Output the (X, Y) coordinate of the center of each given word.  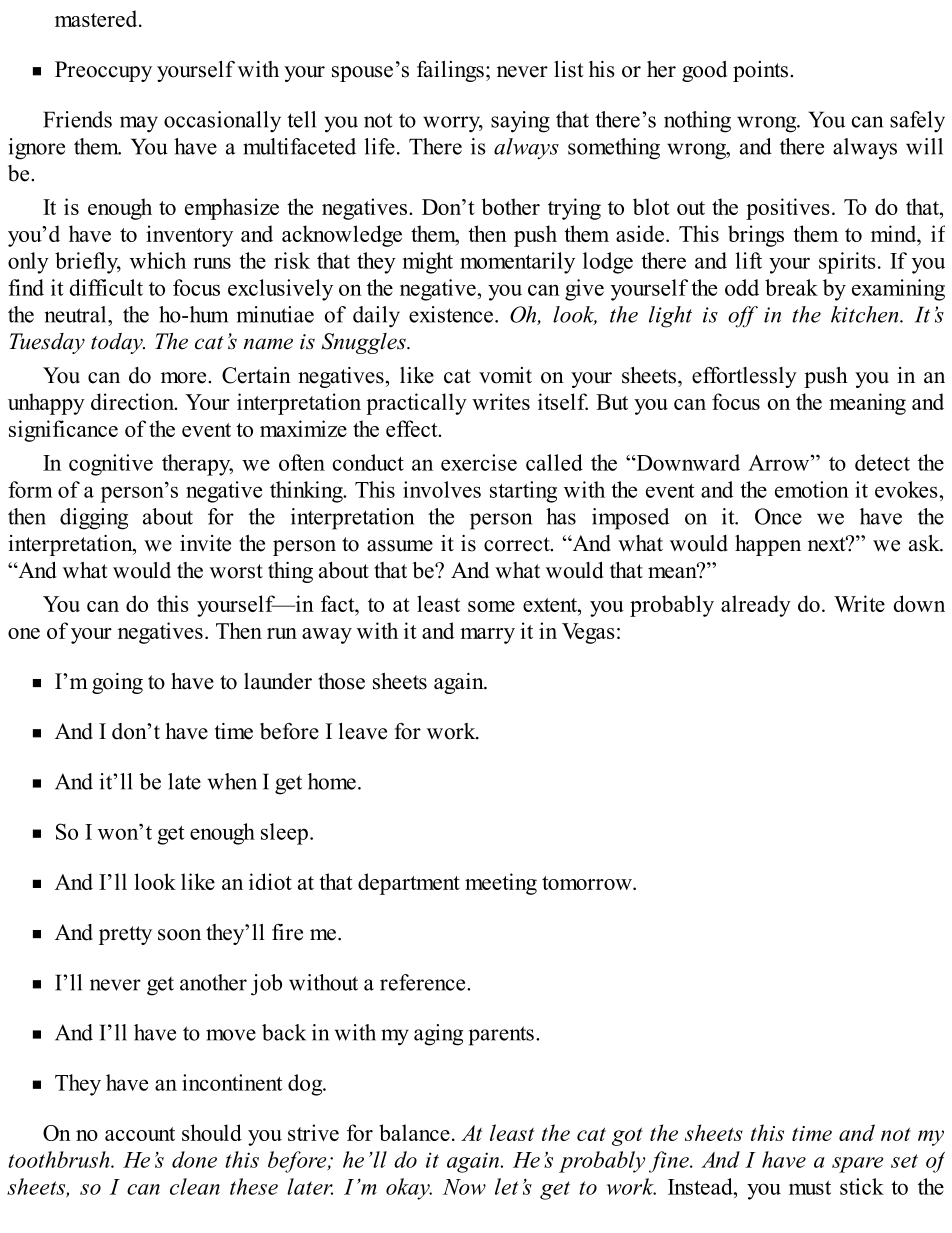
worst (236, 571)
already (756, 606)
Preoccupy (103, 71)
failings (450, 71)
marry (487, 636)
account (140, 1134)
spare (857, 1165)
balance (414, 1132)
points (762, 71)
